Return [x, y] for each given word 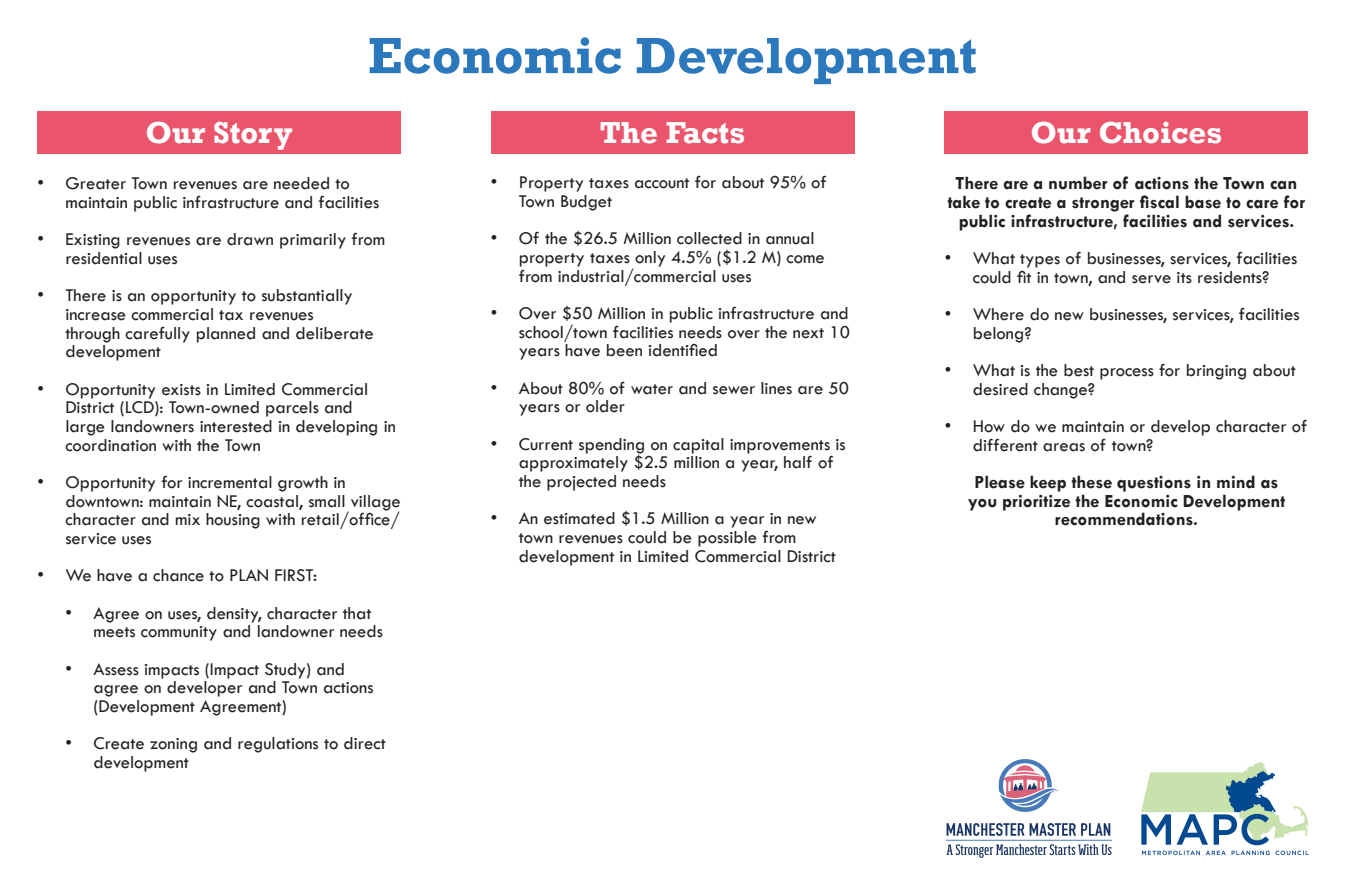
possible [727, 539]
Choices [1160, 133]
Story [253, 136]
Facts [705, 133]
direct [365, 743]
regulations [278, 745]
